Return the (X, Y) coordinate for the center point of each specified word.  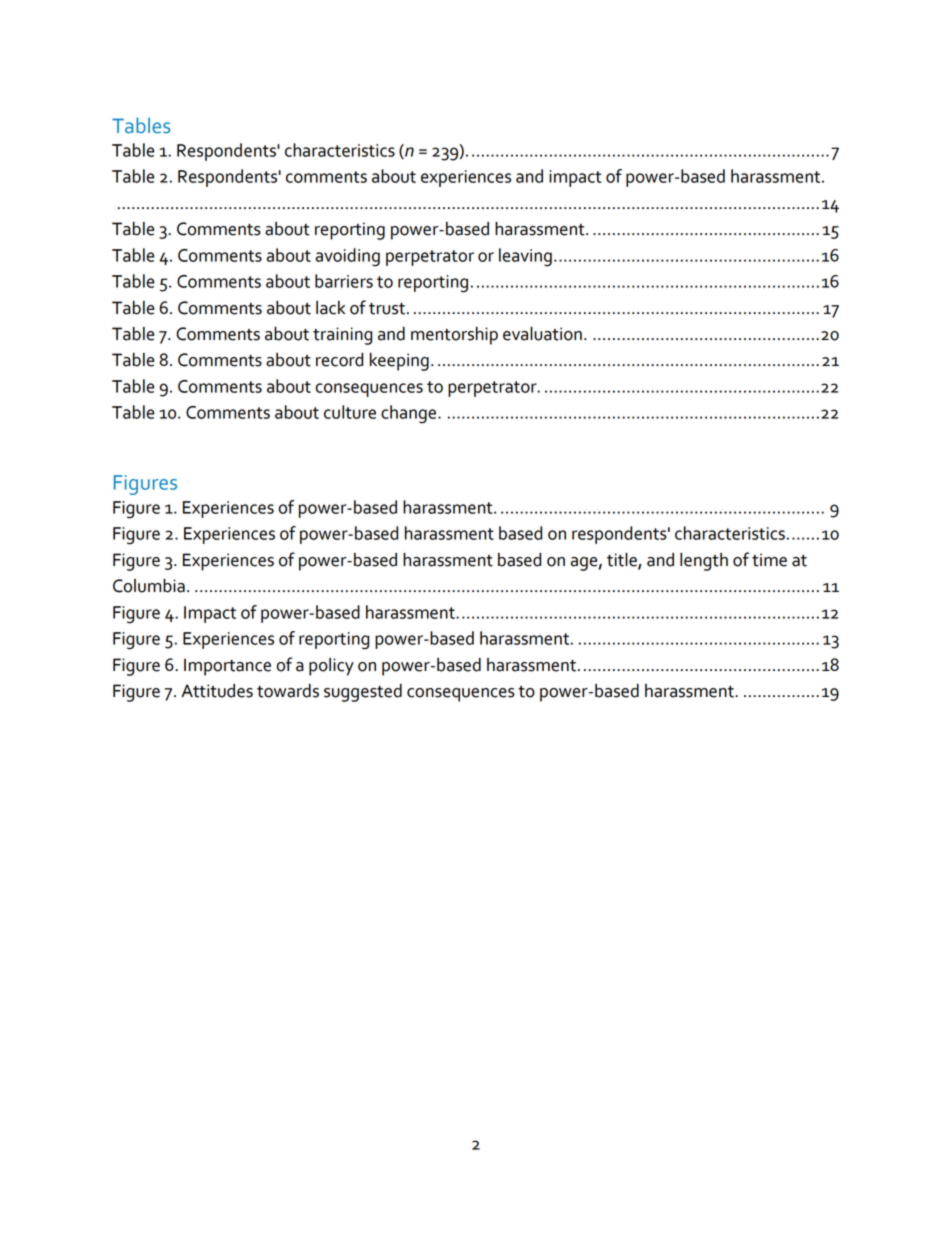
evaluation (542, 334)
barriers (344, 281)
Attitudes (217, 691)
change (410, 414)
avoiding (348, 257)
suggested (363, 693)
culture (350, 412)
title (623, 560)
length (704, 562)
